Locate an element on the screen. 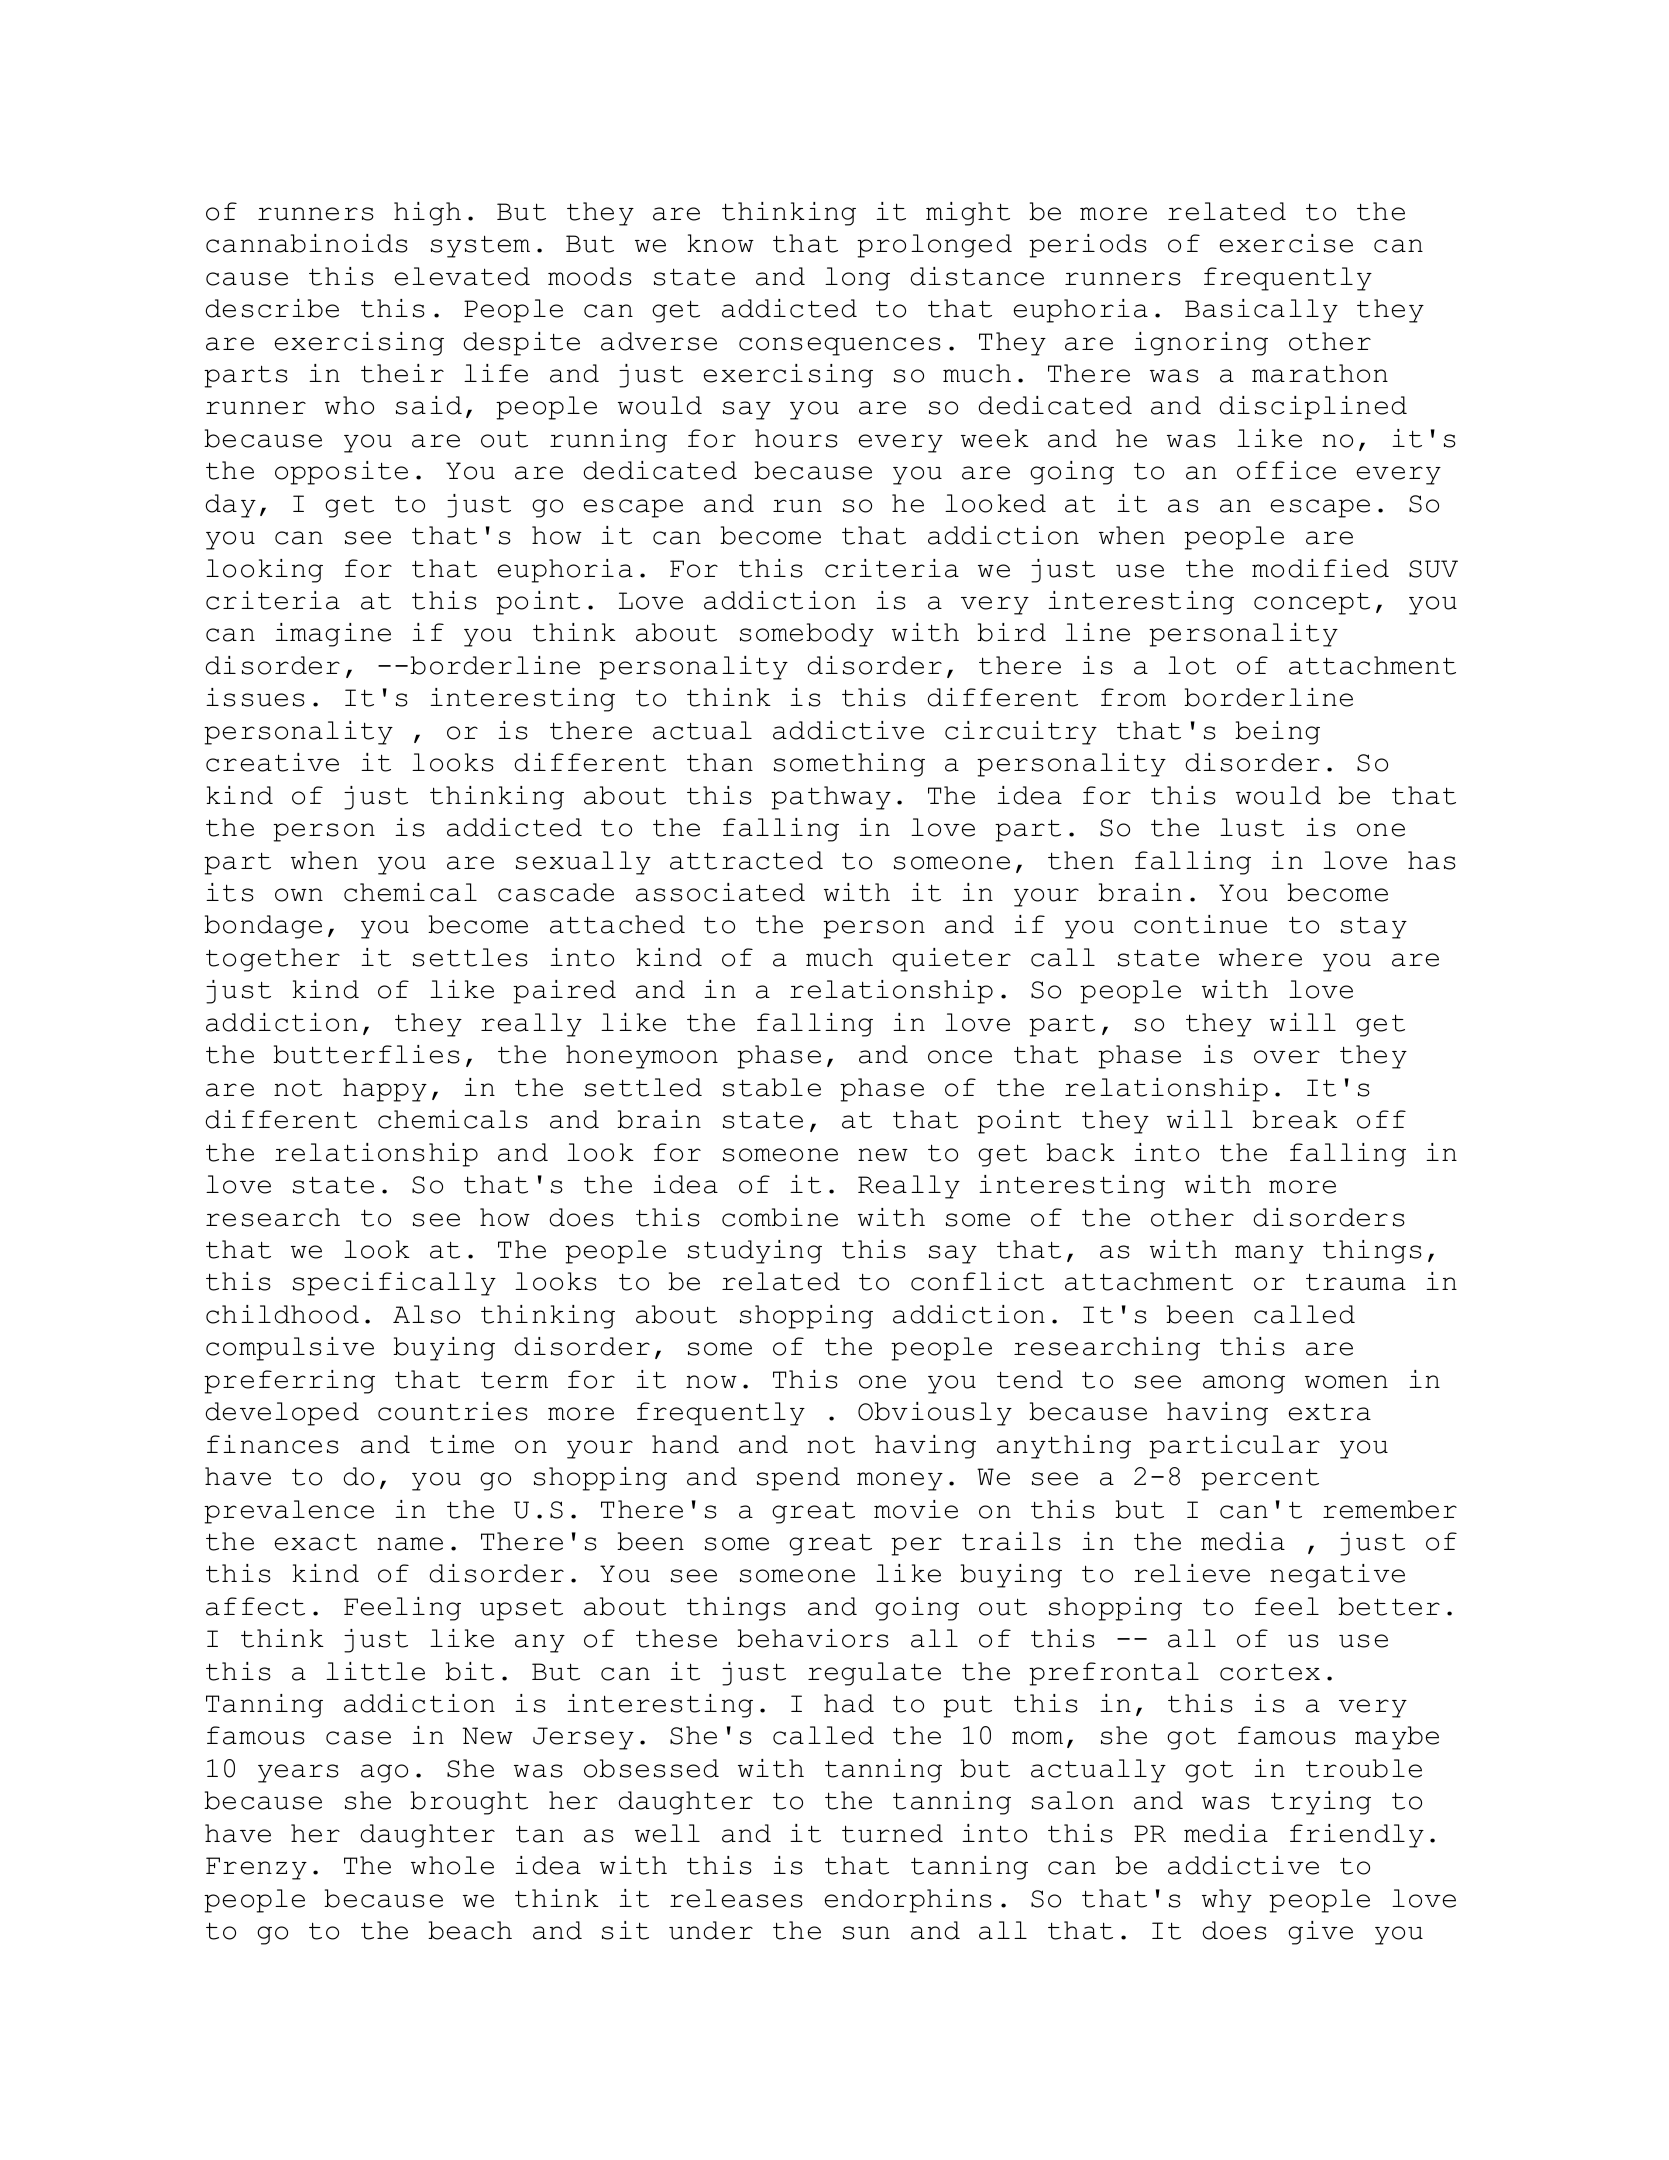  whole is located at coordinates (452, 1865).
